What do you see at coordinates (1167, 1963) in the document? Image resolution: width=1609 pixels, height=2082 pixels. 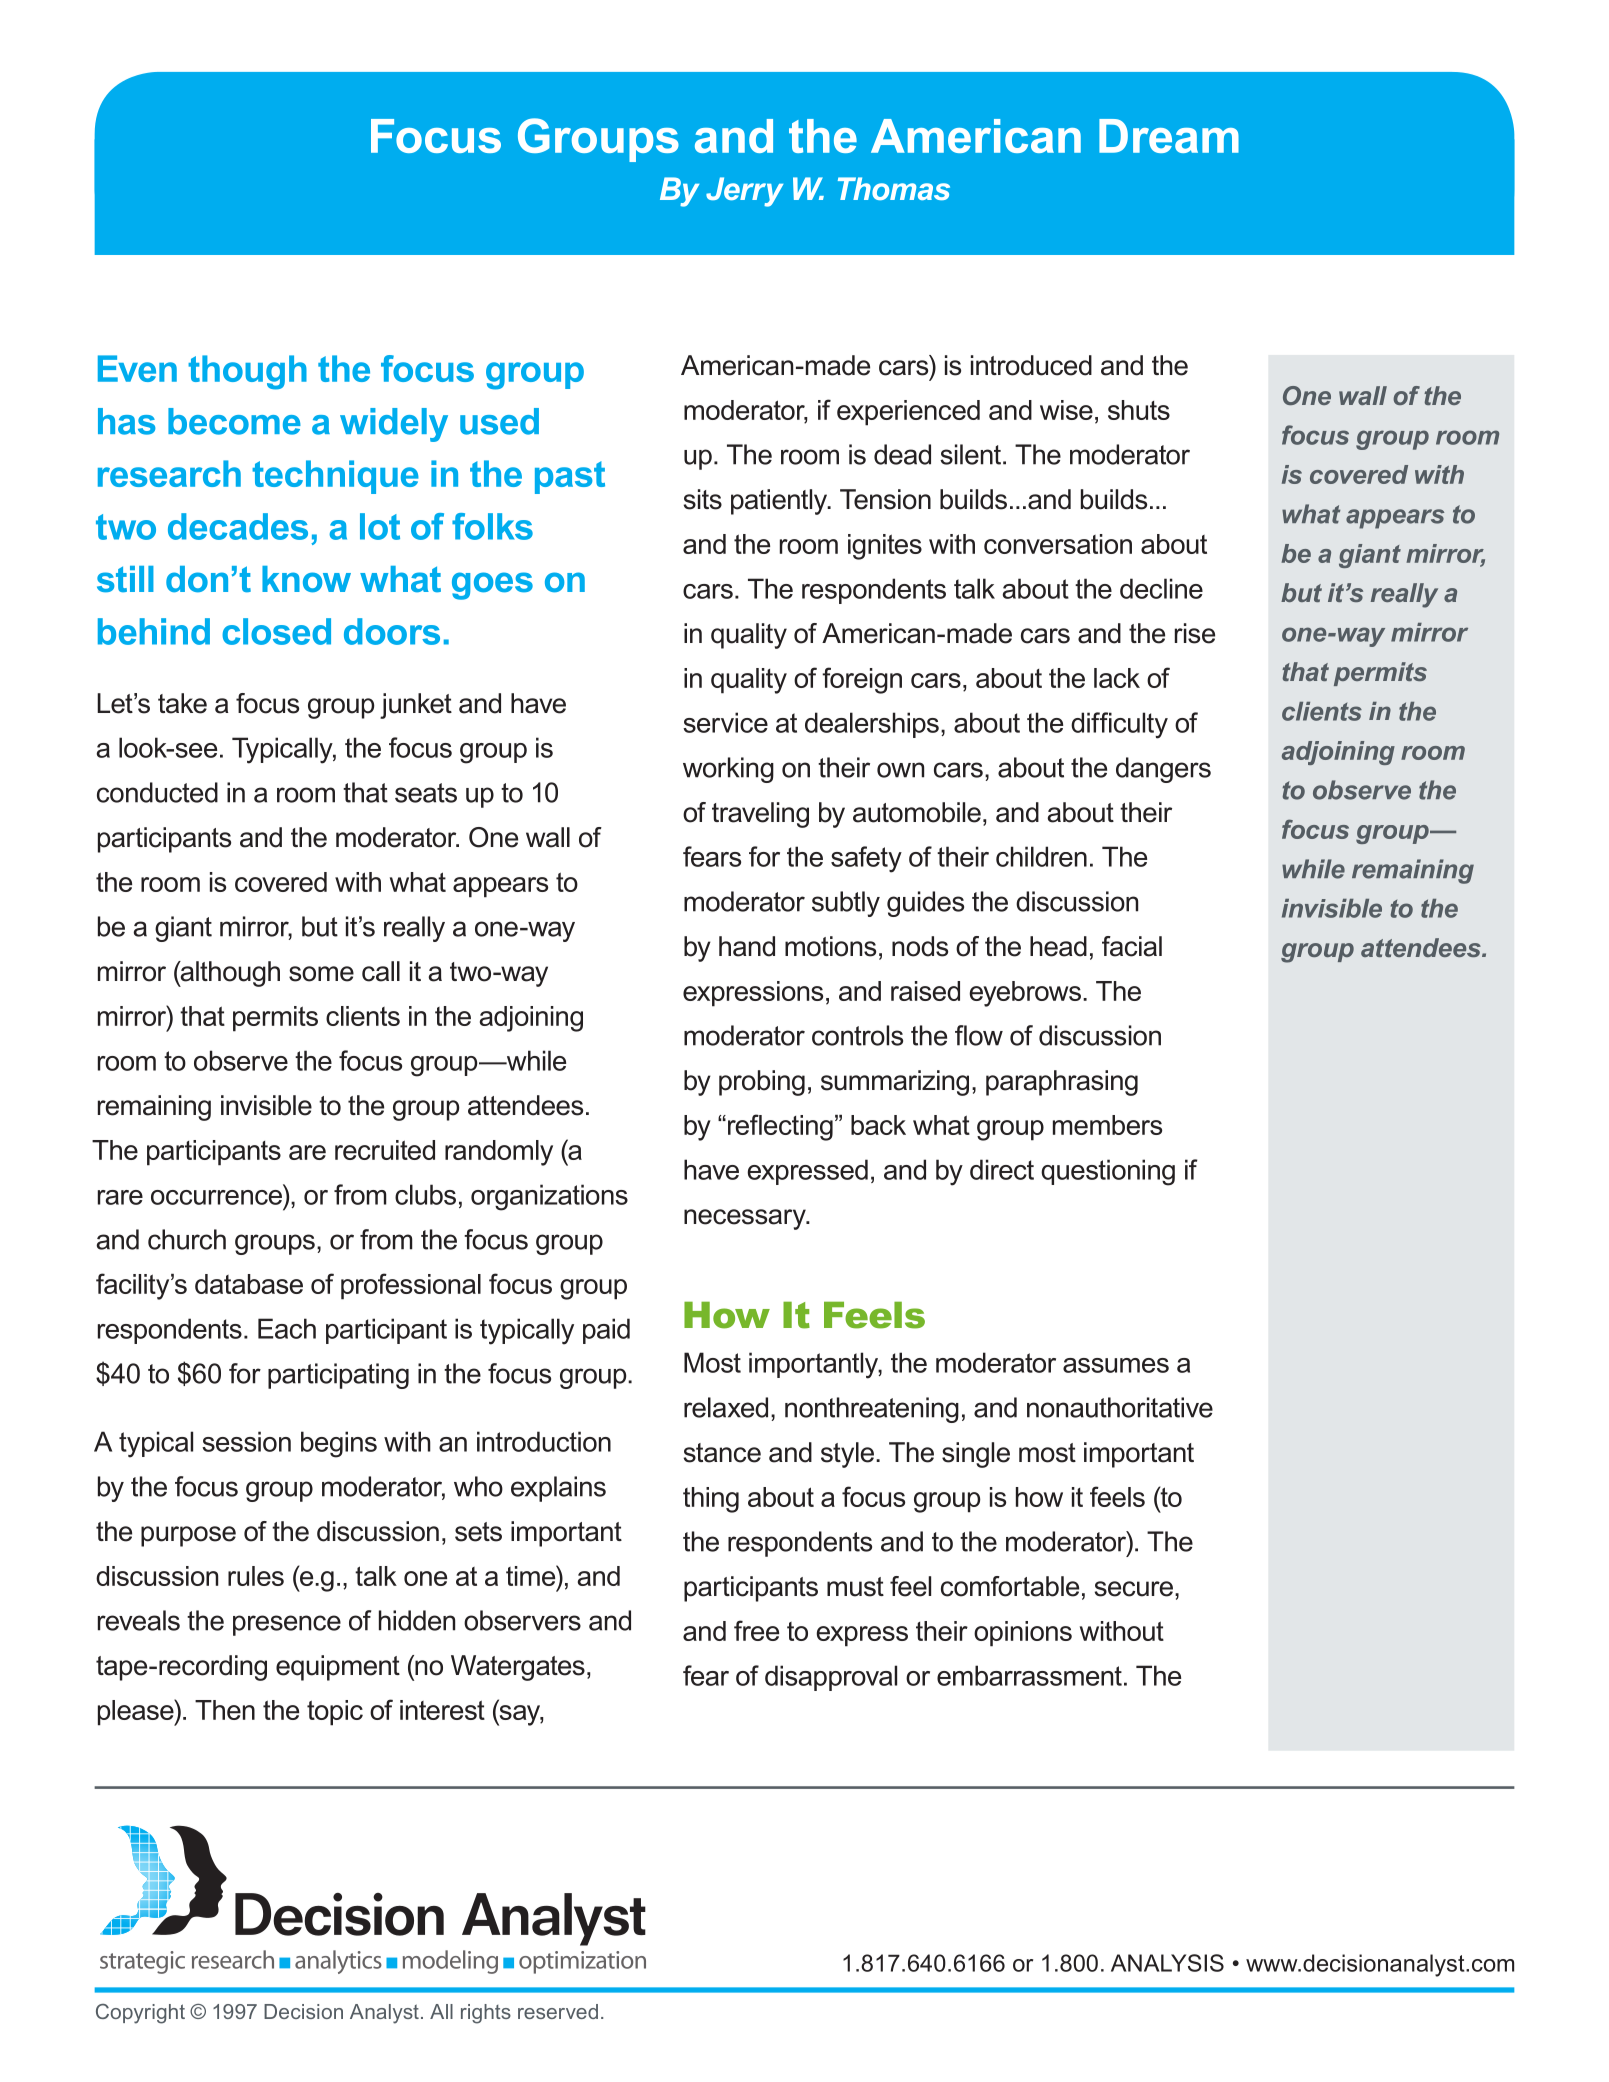 I see `ANALYSIS` at bounding box center [1167, 1963].
